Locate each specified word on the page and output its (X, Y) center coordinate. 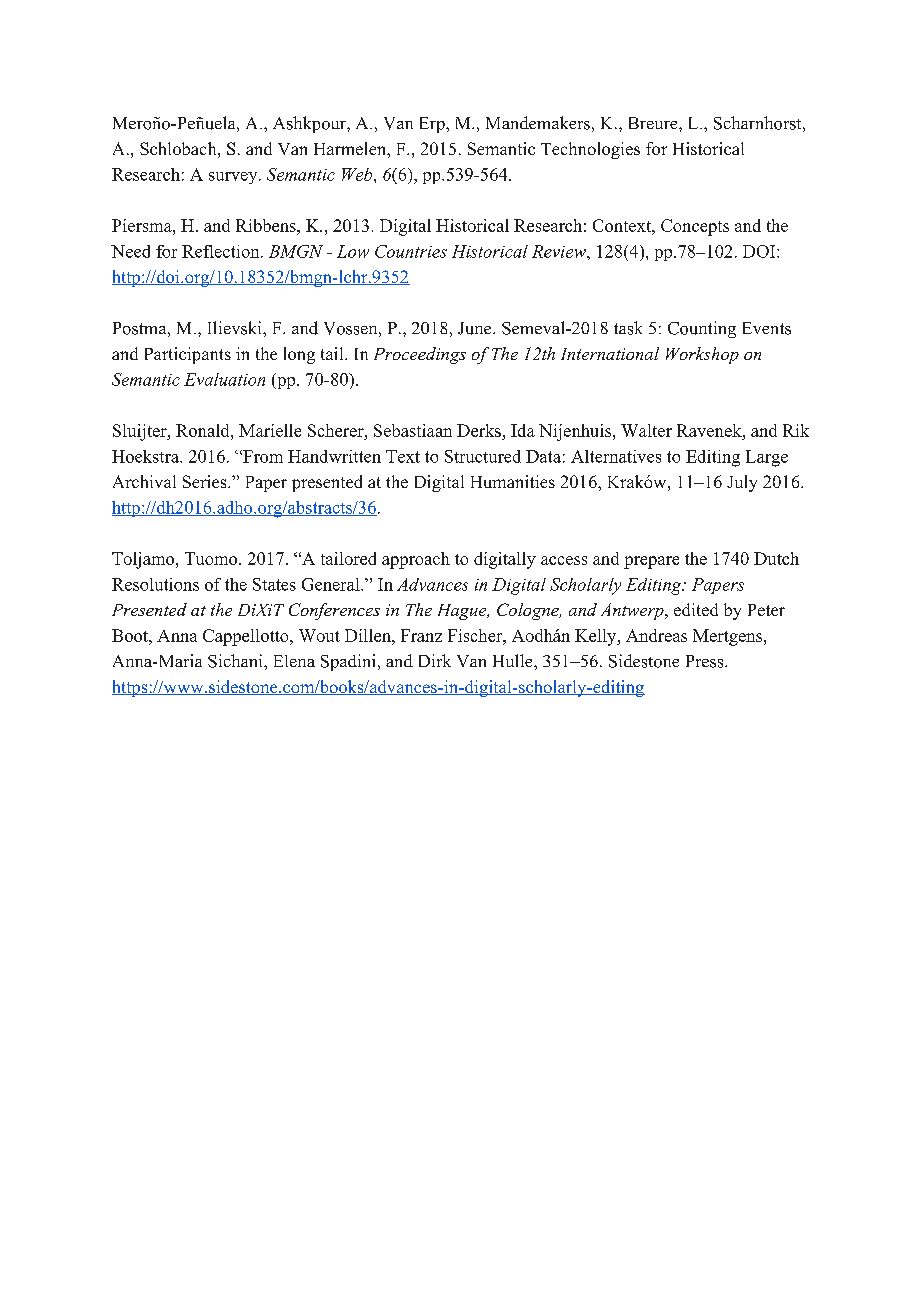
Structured (483, 456)
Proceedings (420, 355)
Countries (411, 251)
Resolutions (155, 584)
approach (416, 560)
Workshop (702, 355)
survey (234, 178)
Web (358, 174)
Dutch (776, 558)
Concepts (695, 227)
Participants (188, 355)
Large (767, 458)
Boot (131, 635)
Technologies (590, 150)
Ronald (204, 430)
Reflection (222, 251)
